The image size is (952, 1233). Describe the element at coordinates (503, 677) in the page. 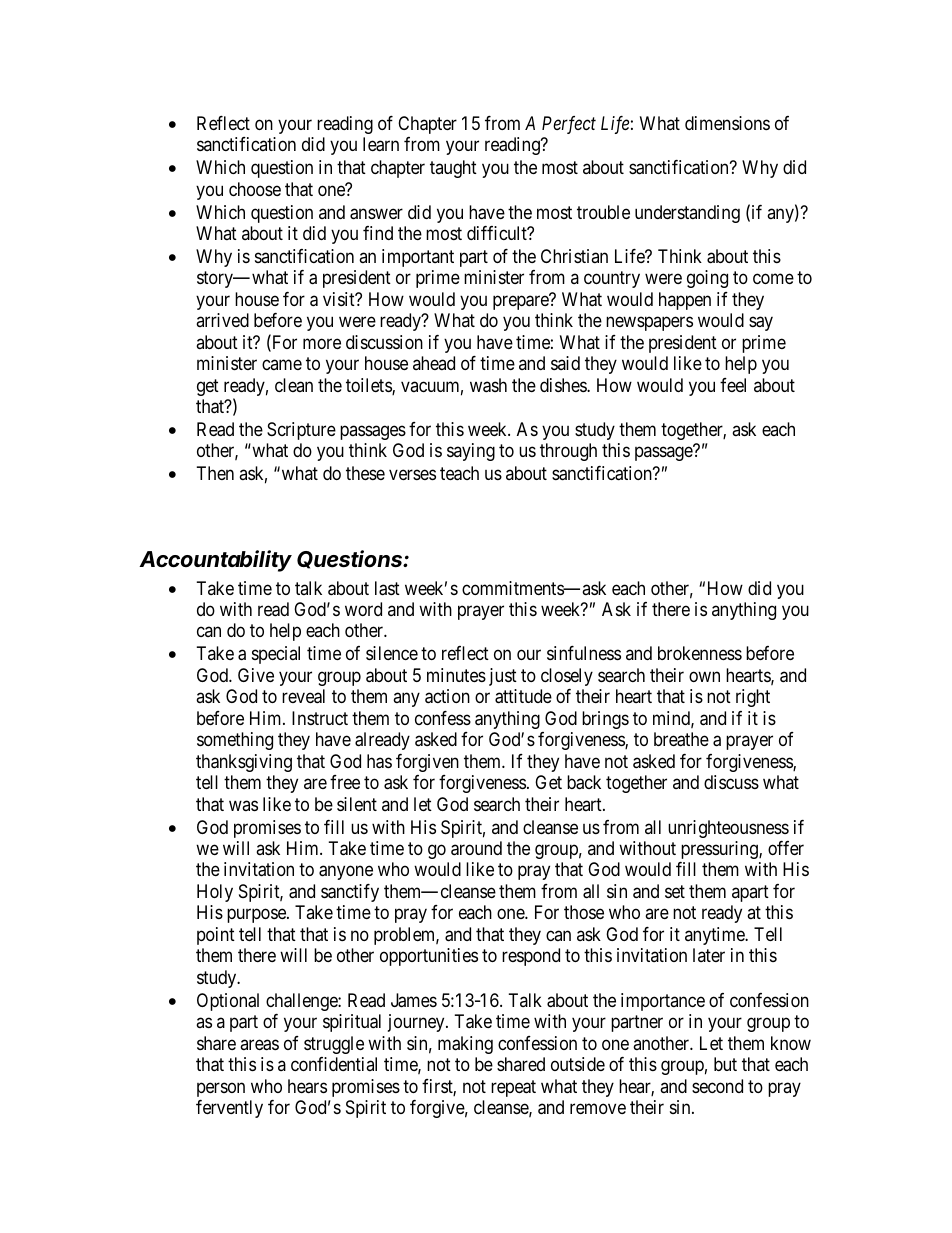

I see `just` at that location.
